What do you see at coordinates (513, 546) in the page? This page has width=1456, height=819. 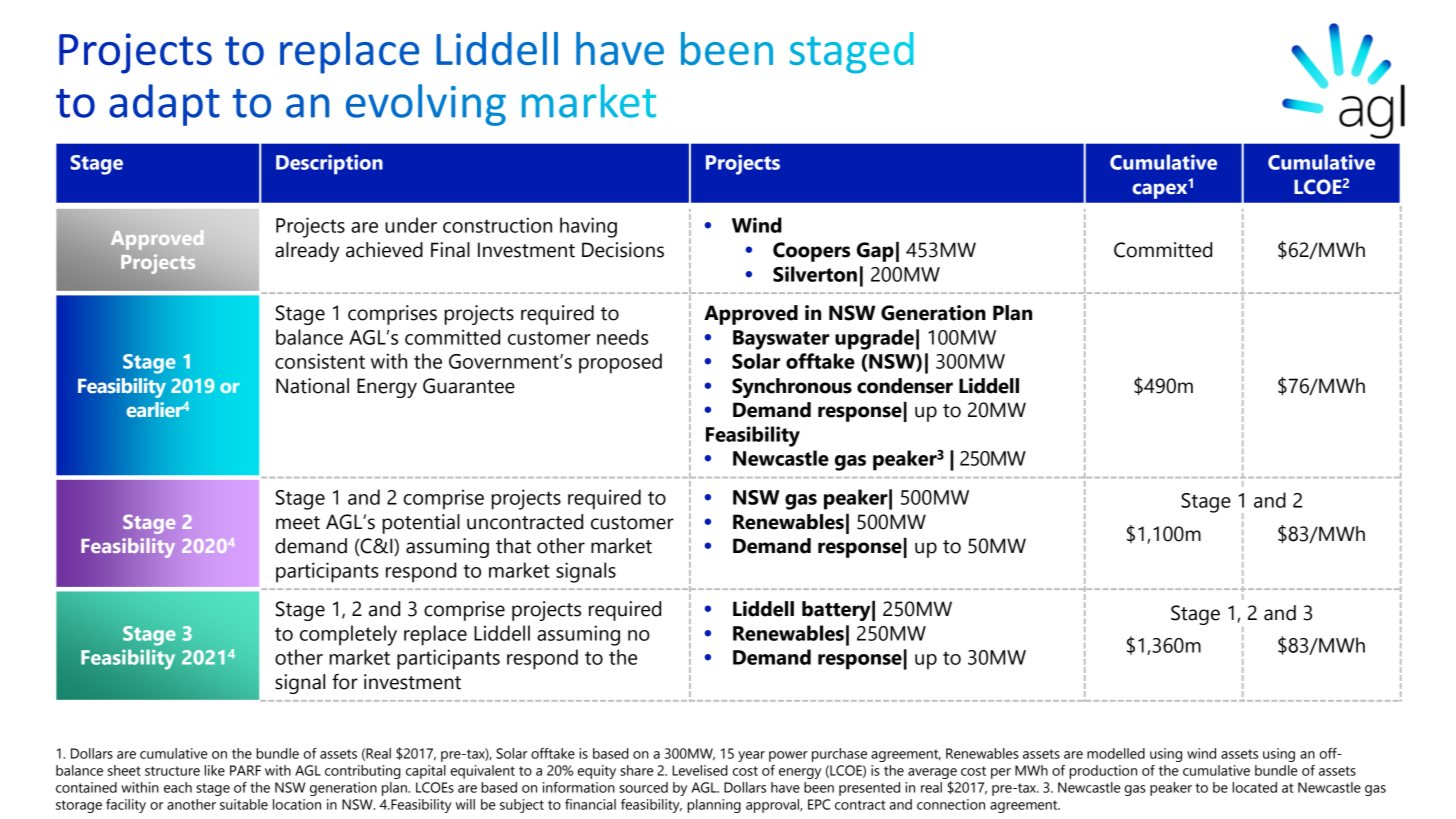 I see `that` at bounding box center [513, 546].
